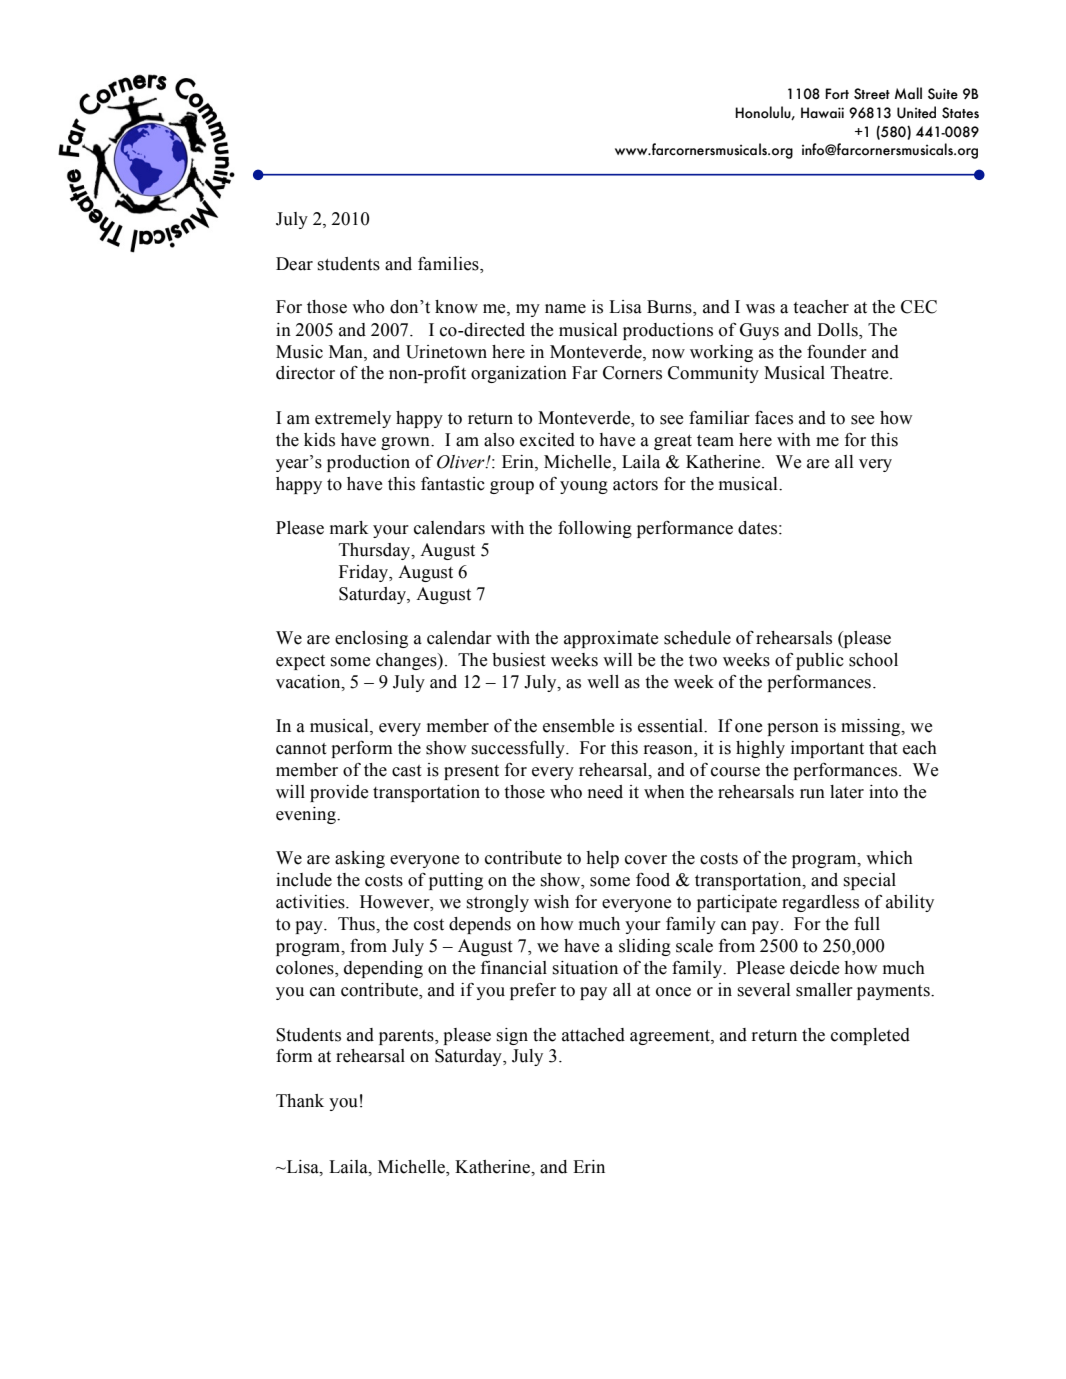 Image resolution: width=1066 pixels, height=1379 pixels. I want to click on parents, so click(407, 1037).
